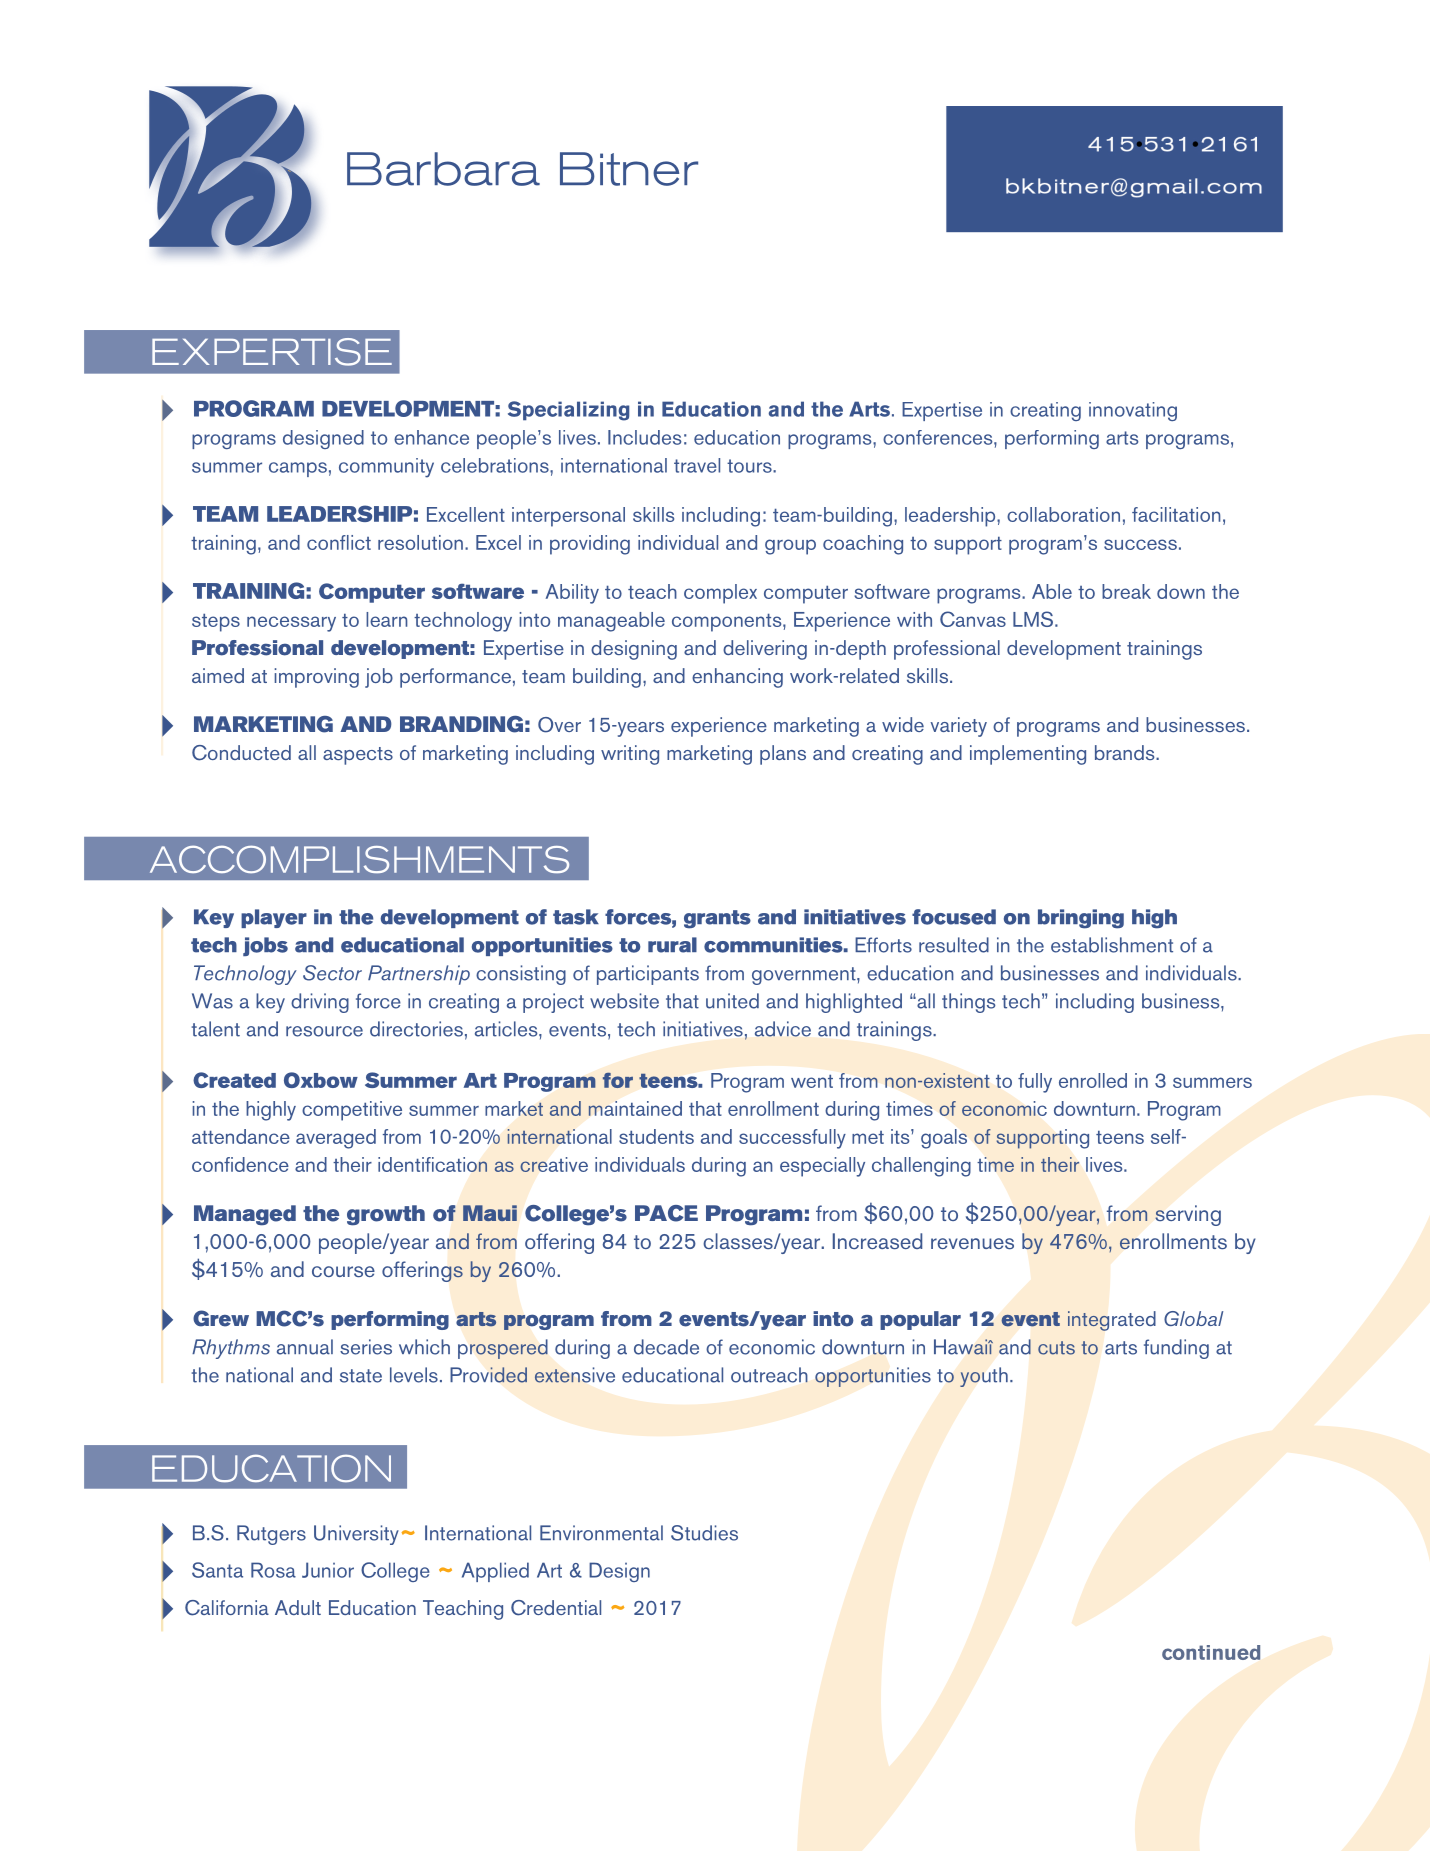  What do you see at coordinates (720, 594) in the screenshot?
I see `complex` at bounding box center [720, 594].
